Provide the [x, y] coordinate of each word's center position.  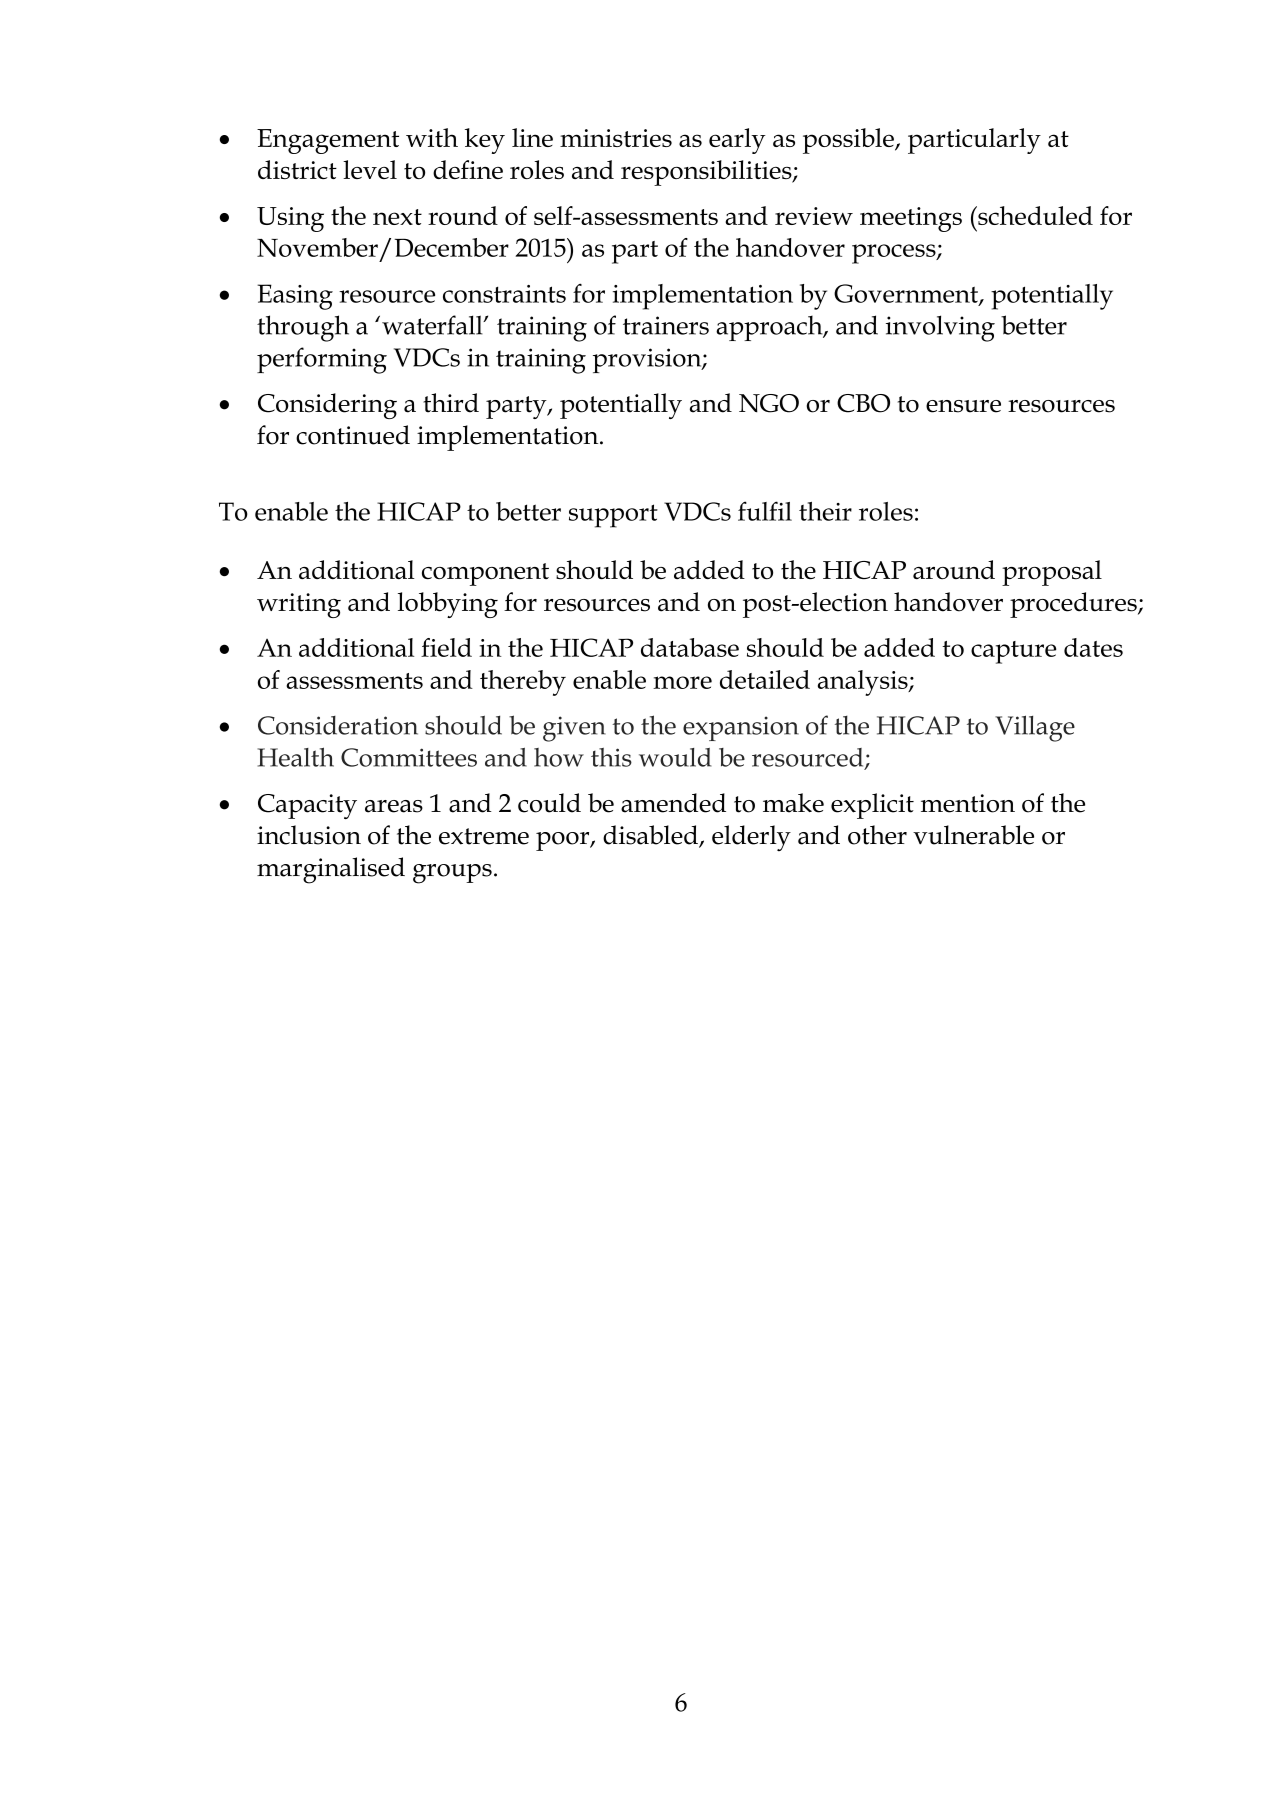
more [682, 682]
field [446, 647]
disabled [651, 836]
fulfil [765, 511]
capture [1013, 652]
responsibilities [707, 173]
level [370, 169]
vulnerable [973, 835]
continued [353, 435]
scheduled [1034, 215]
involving [940, 328]
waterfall [433, 325]
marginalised [331, 870]
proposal [1052, 573]
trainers [666, 325]
